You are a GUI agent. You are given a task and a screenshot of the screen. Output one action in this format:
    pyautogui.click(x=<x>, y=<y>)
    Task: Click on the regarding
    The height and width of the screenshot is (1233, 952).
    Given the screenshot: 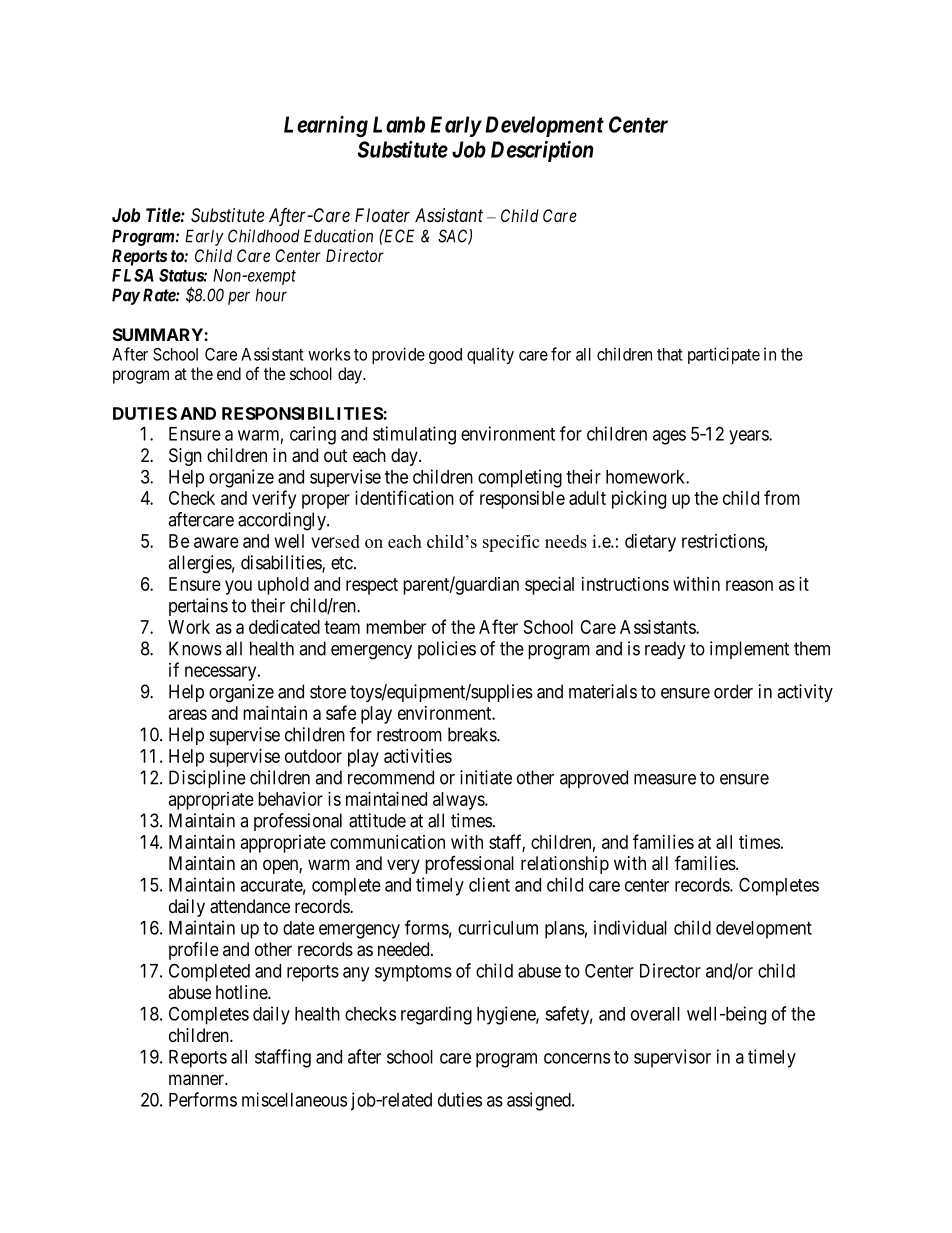 What is the action you would take?
    pyautogui.click(x=436, y=1015)
